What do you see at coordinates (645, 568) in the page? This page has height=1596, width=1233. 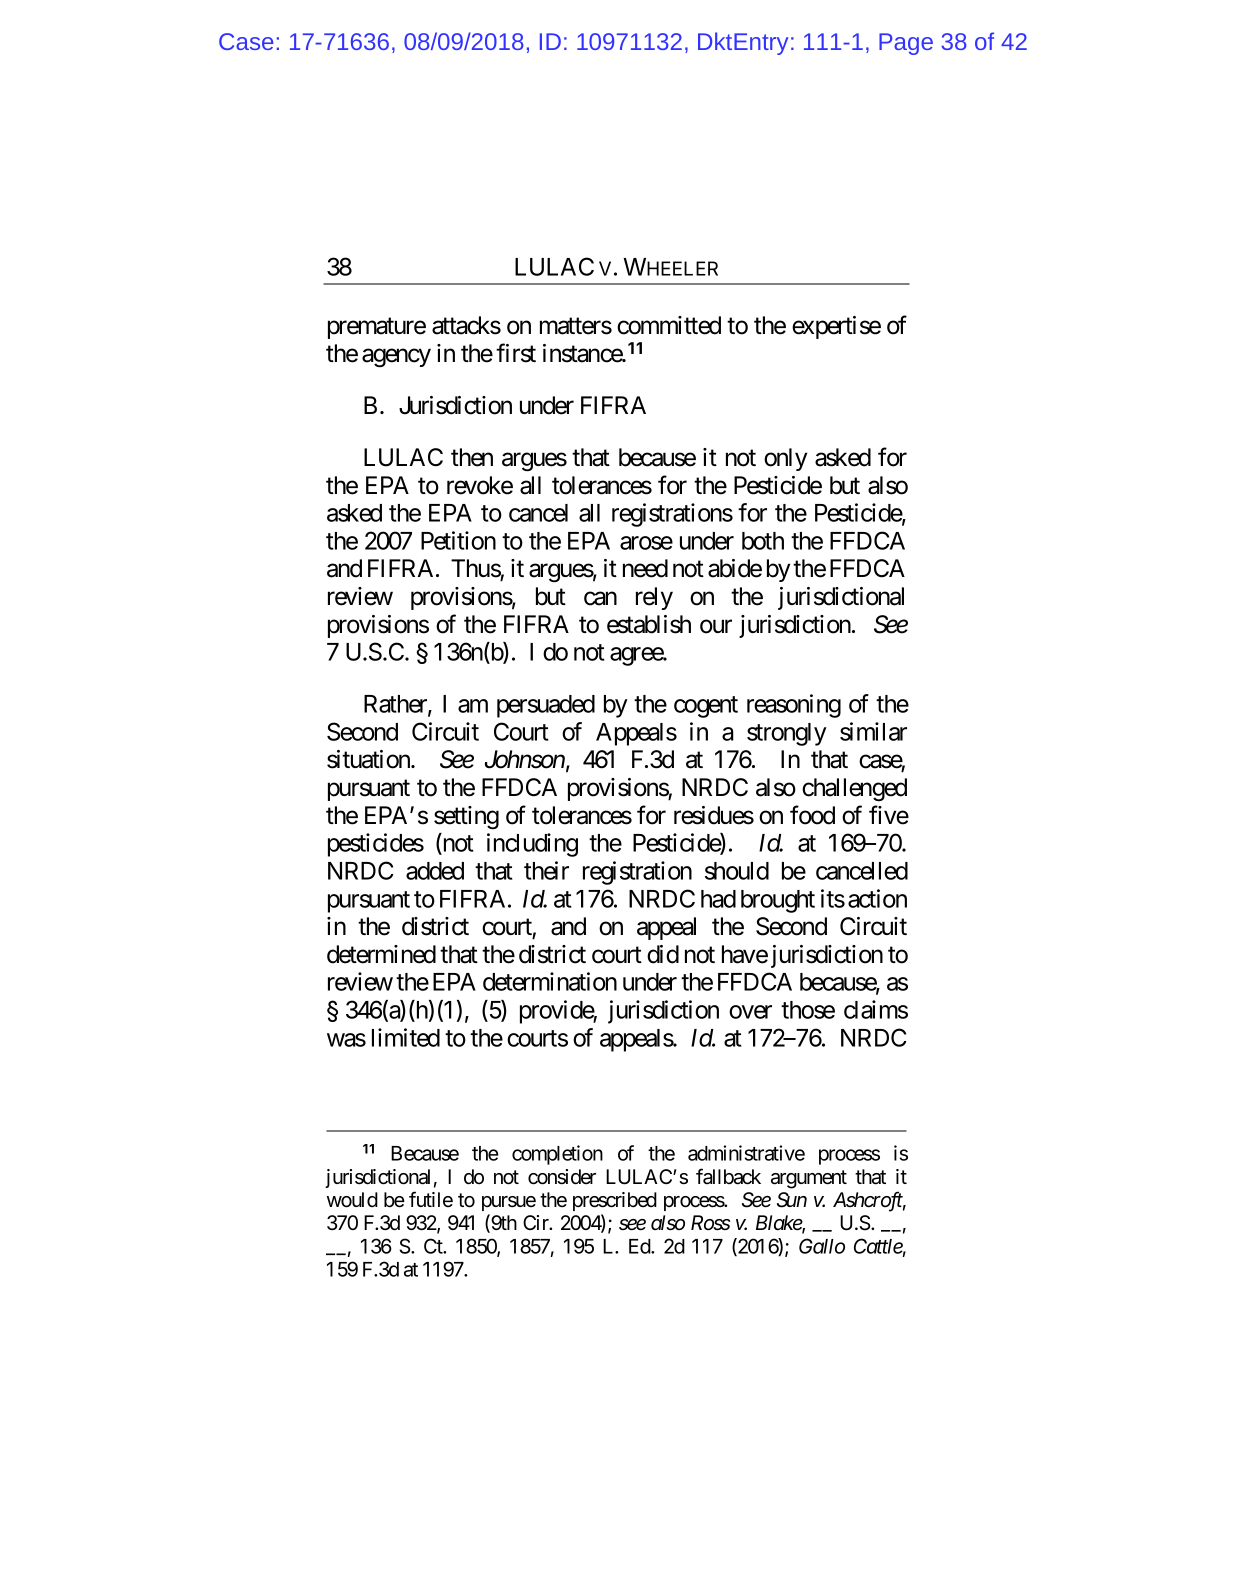 I see `need` at bounding box center [645, 568].
